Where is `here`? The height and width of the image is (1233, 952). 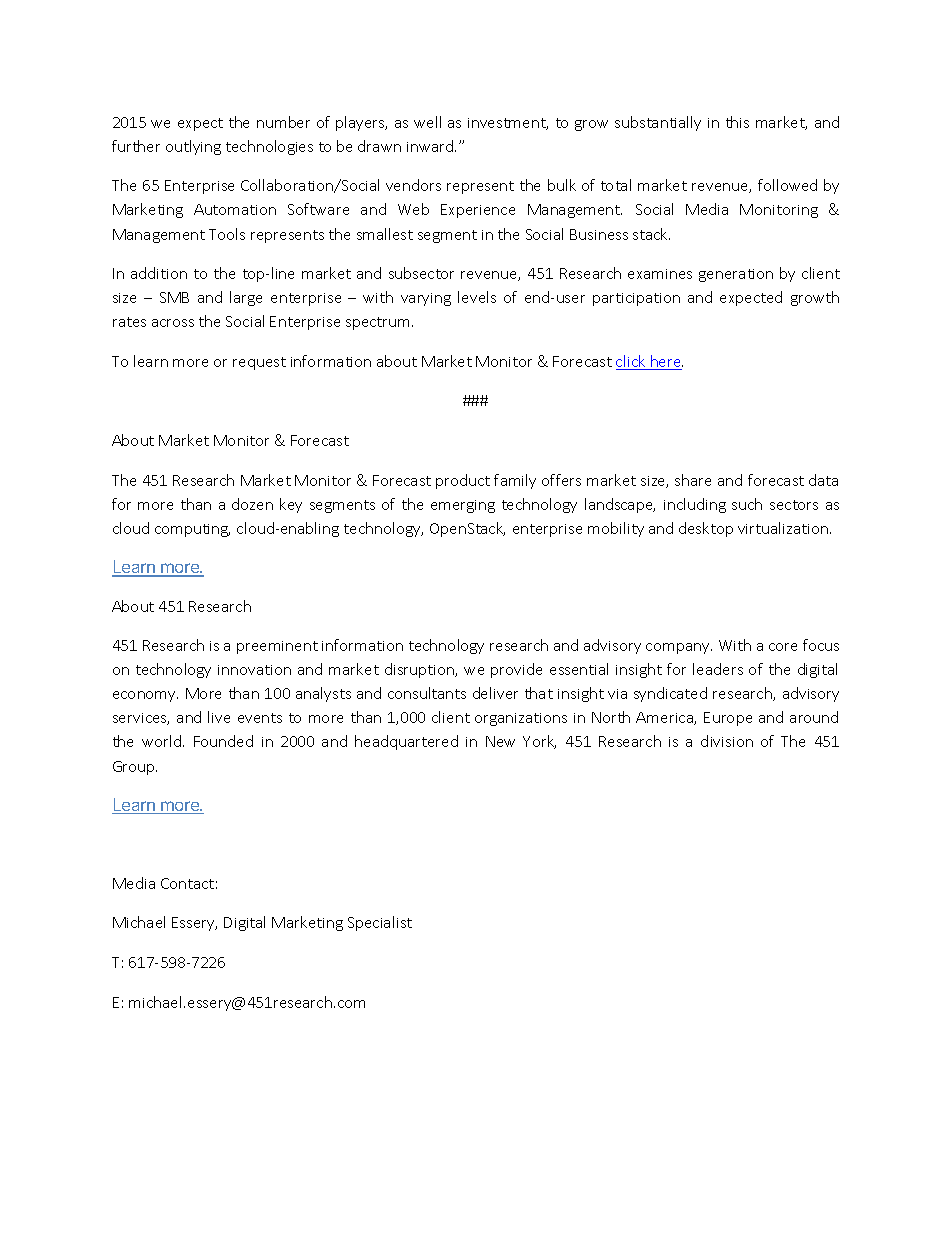 here is located at coordinates (666, 362).
